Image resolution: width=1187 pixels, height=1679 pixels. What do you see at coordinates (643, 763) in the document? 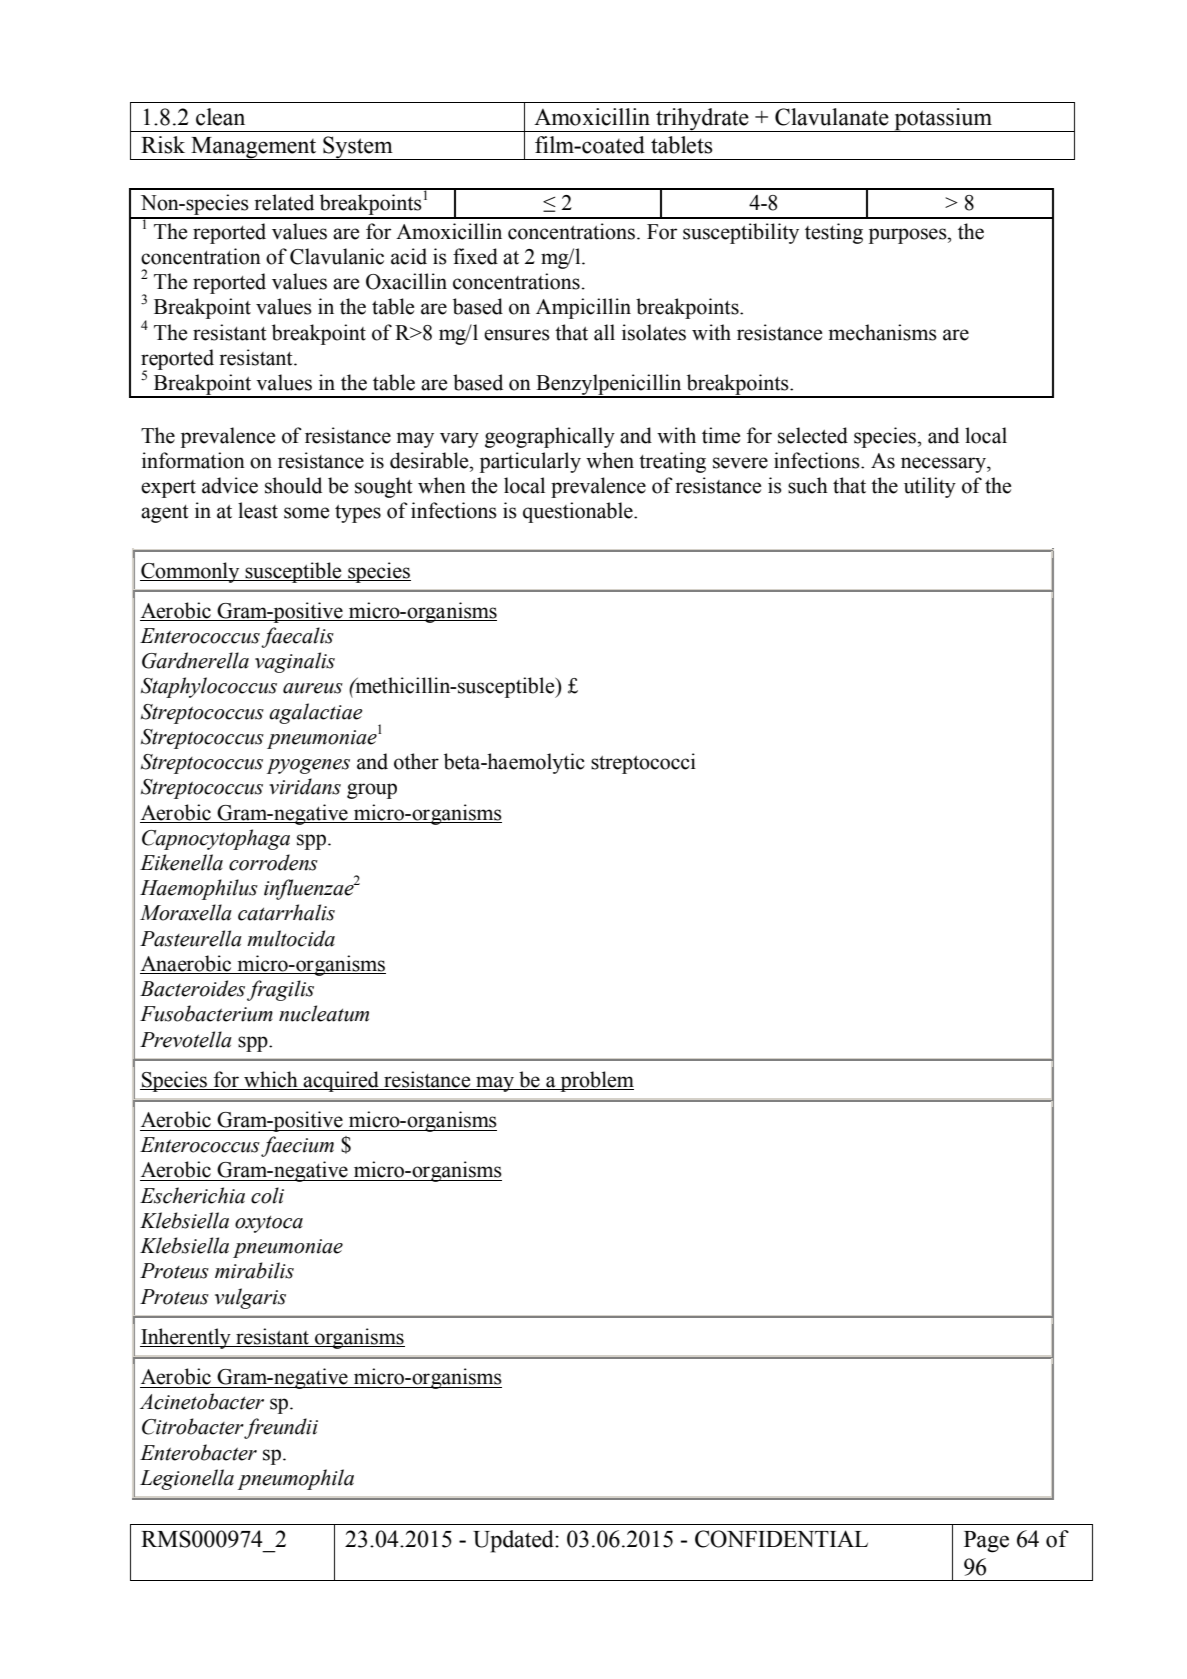
I see `streptococci` at bounding box center [643, 763].
